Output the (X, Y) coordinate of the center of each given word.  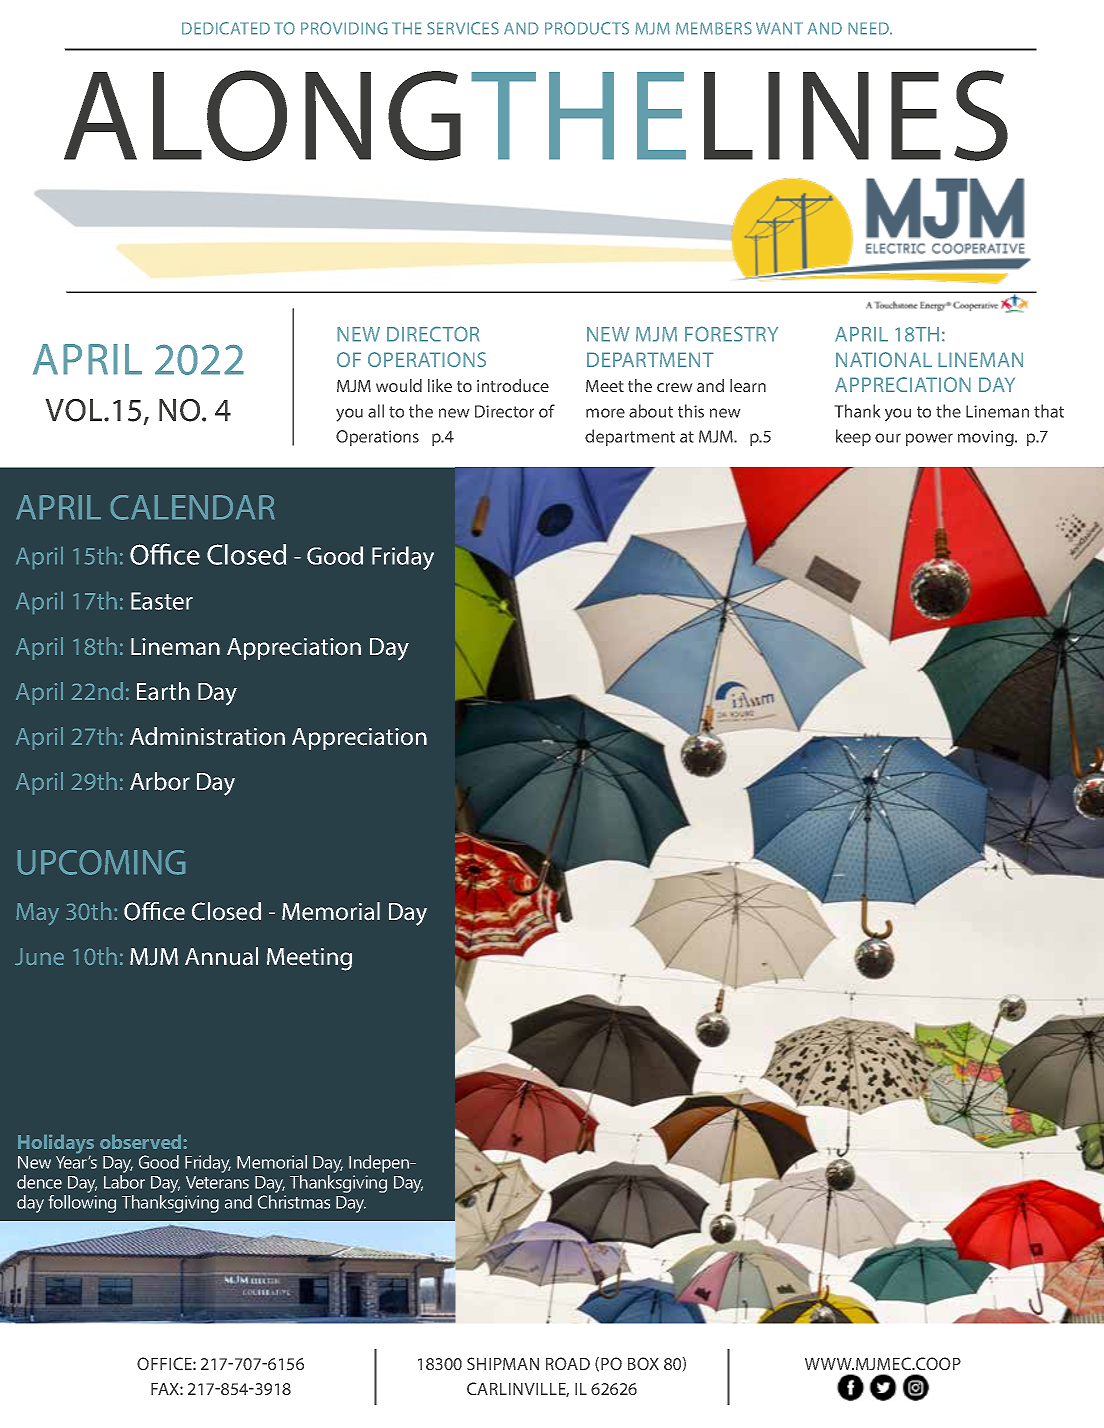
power (929, 439)
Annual (221, 956)
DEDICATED (226, 28)
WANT (779, 28)
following (82, 1202)
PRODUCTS (587, 28)
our (888, 438)
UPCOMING (101, 862)
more (605, 413)
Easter (162, 601)
